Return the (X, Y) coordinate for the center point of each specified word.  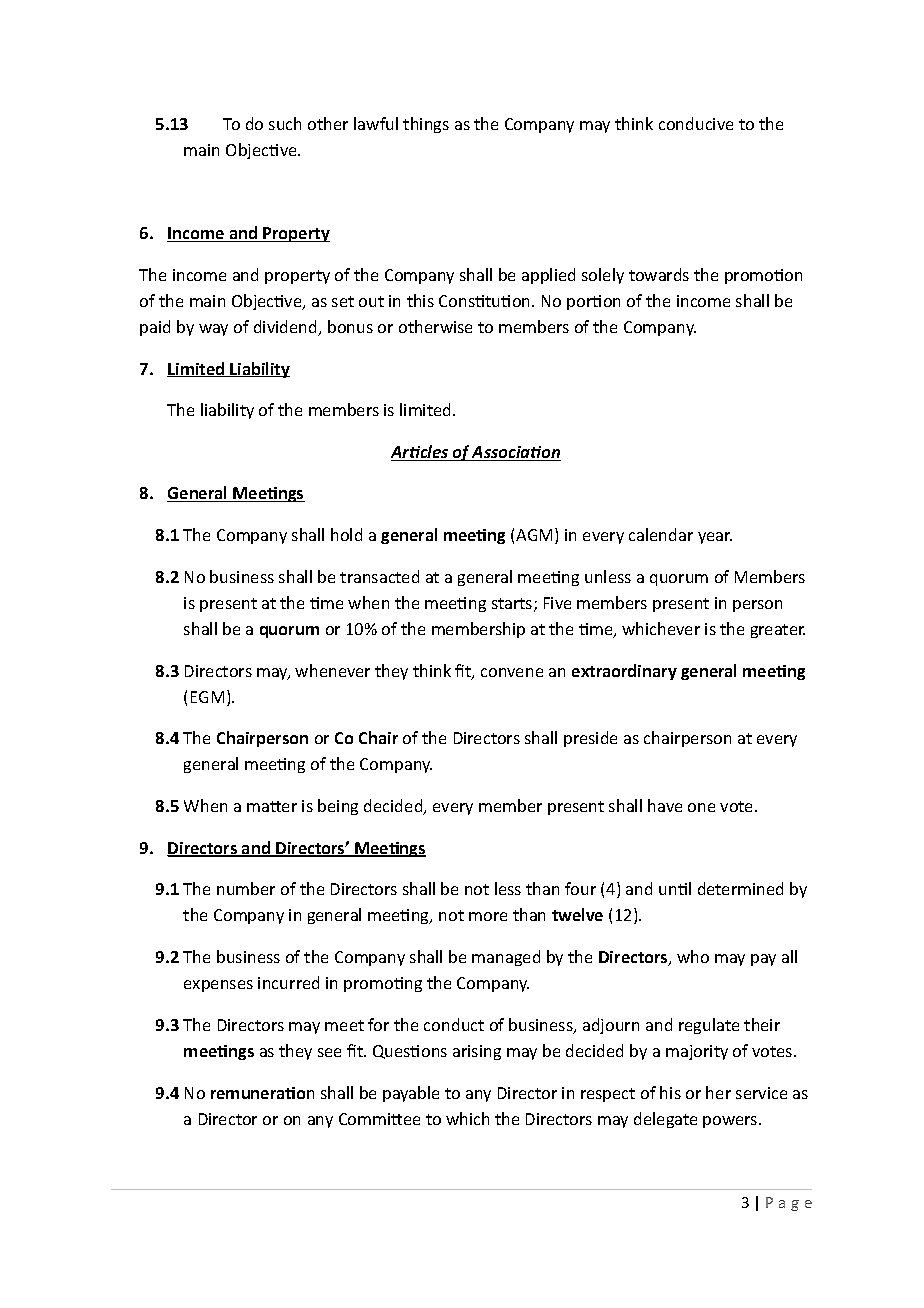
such (285, 123)
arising (477, 1052)
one (701, 807)
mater (272, 806)
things (426, 125)
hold (346, 534)
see (329, 1052)
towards (659, 274)
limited (425, 409)
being (338, 807)
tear (715, 538)
